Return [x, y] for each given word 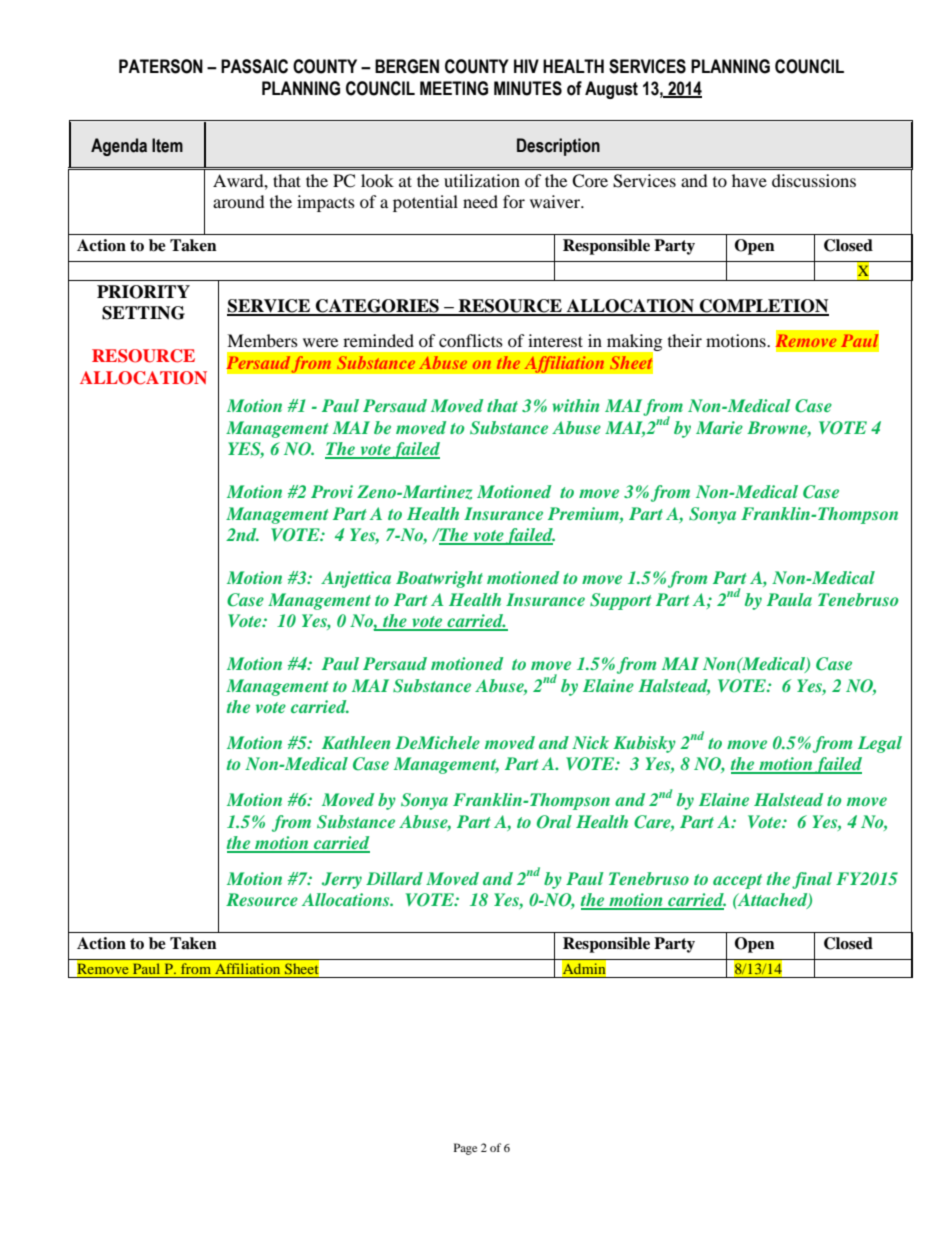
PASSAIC [254, 66]
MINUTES [528, 88]
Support [620, 601]
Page [465, 1149]
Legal [880, 744]
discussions [814, 180]
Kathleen [356, 742]
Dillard [394, 878]
